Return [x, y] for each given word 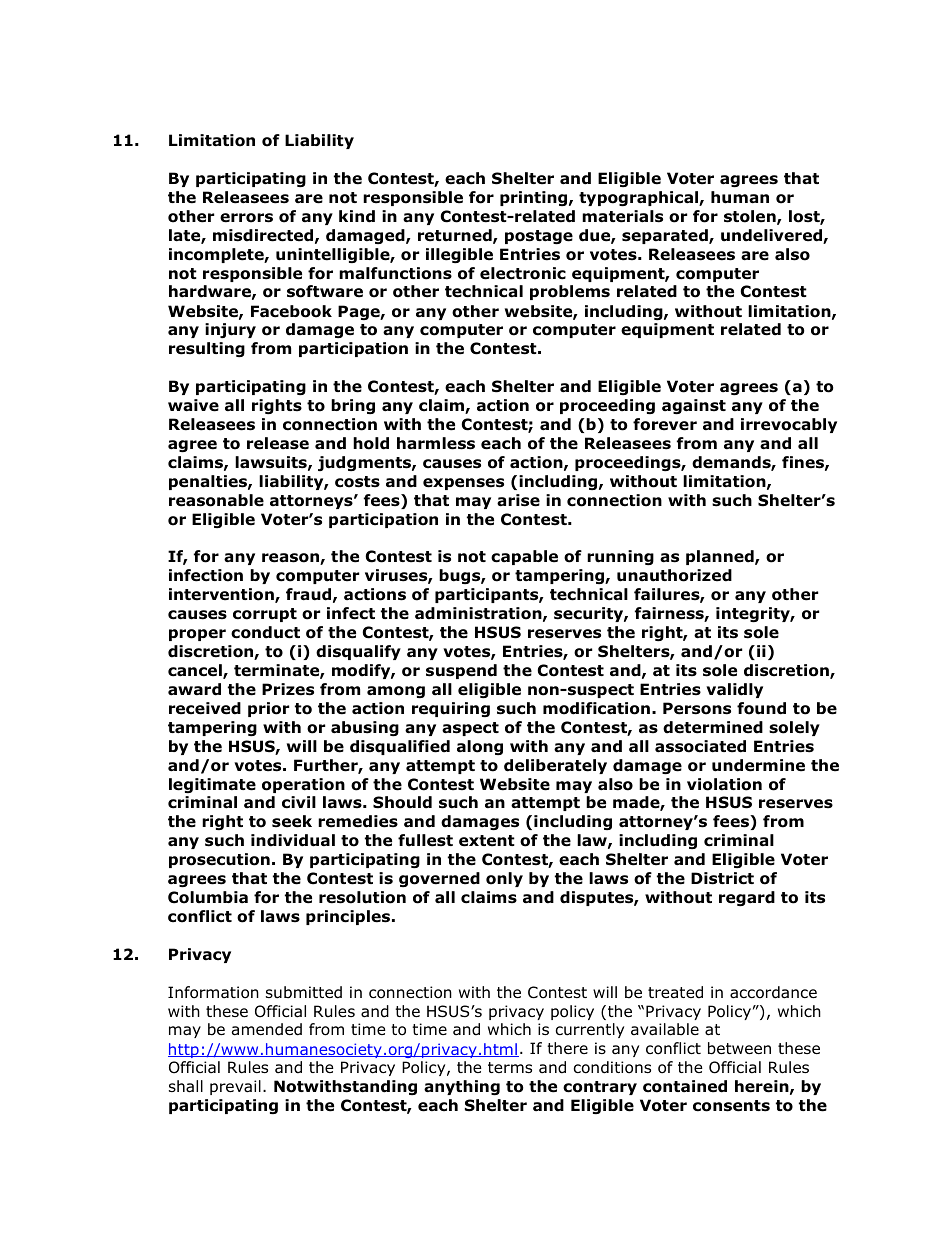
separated [666, 236]
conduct [265, 632]
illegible [459, 255]
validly [734, 690]
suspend [461, 671]
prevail [235, 1087]
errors [246, 218]
